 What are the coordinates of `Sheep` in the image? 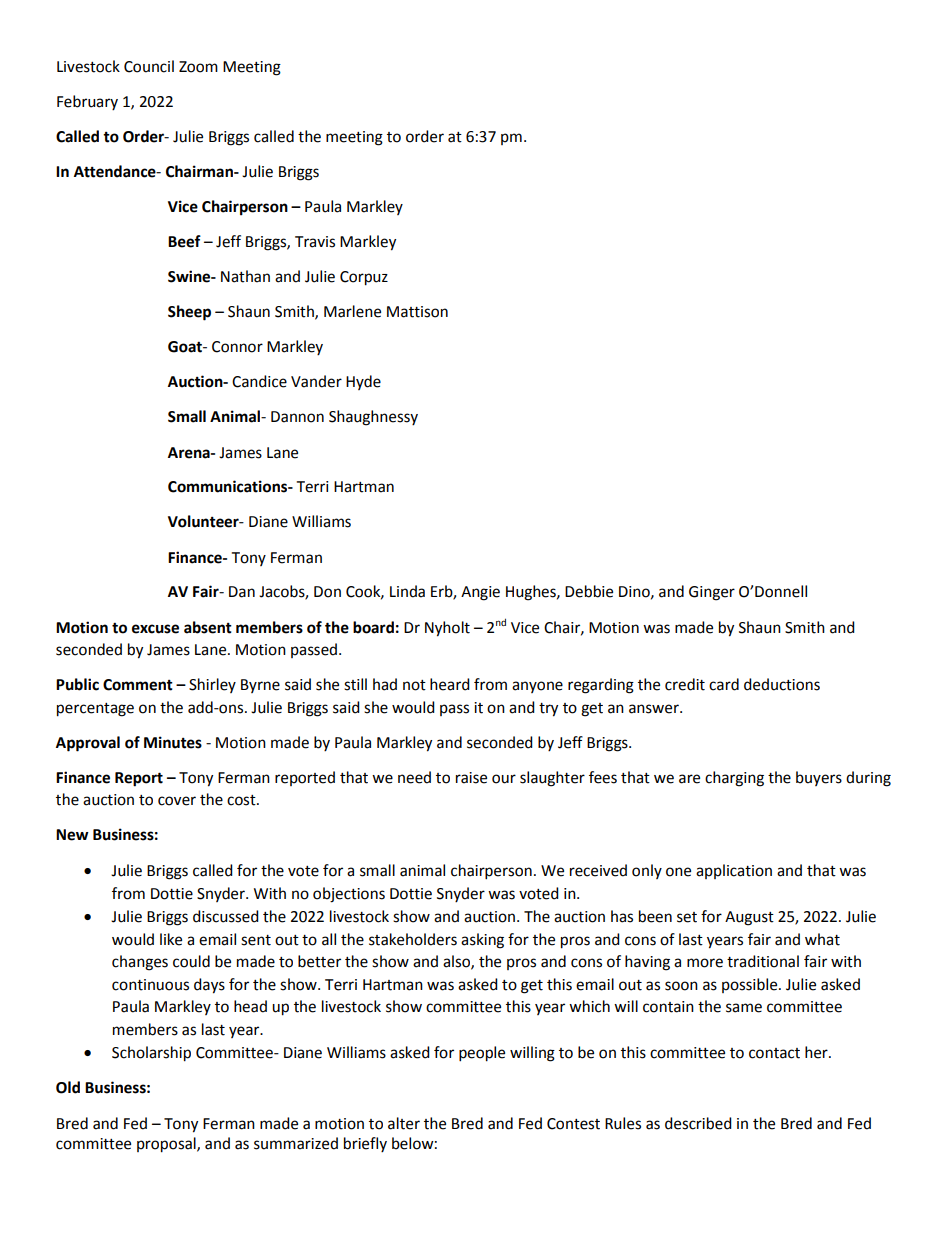 It's located at (189, 313).
